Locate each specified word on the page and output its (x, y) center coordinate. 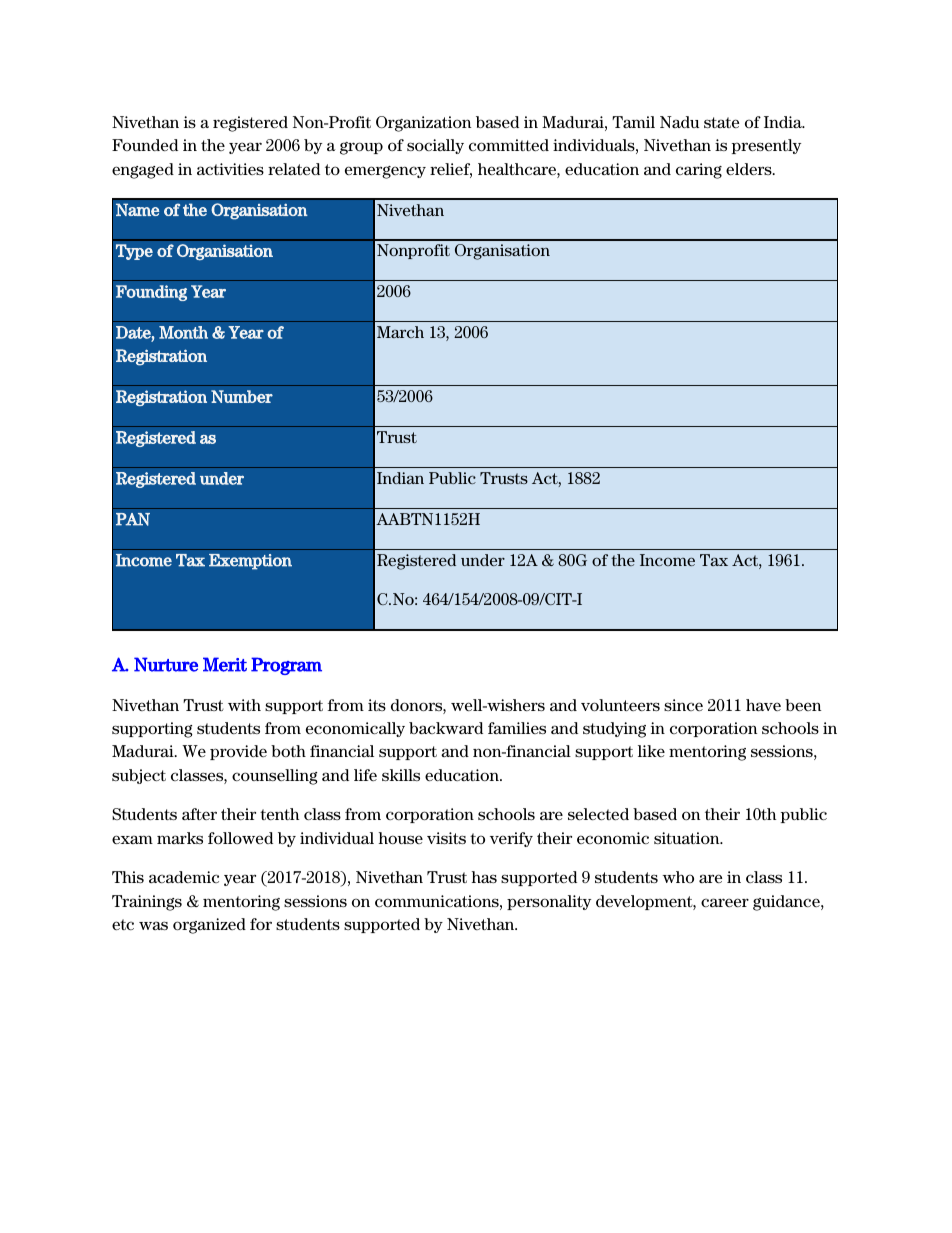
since (683, 705)
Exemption (250, 562)
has (484, 877)
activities (230, 169)
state (721, 122)
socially (435, 146)
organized (209, 926)
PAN (133, 519)
